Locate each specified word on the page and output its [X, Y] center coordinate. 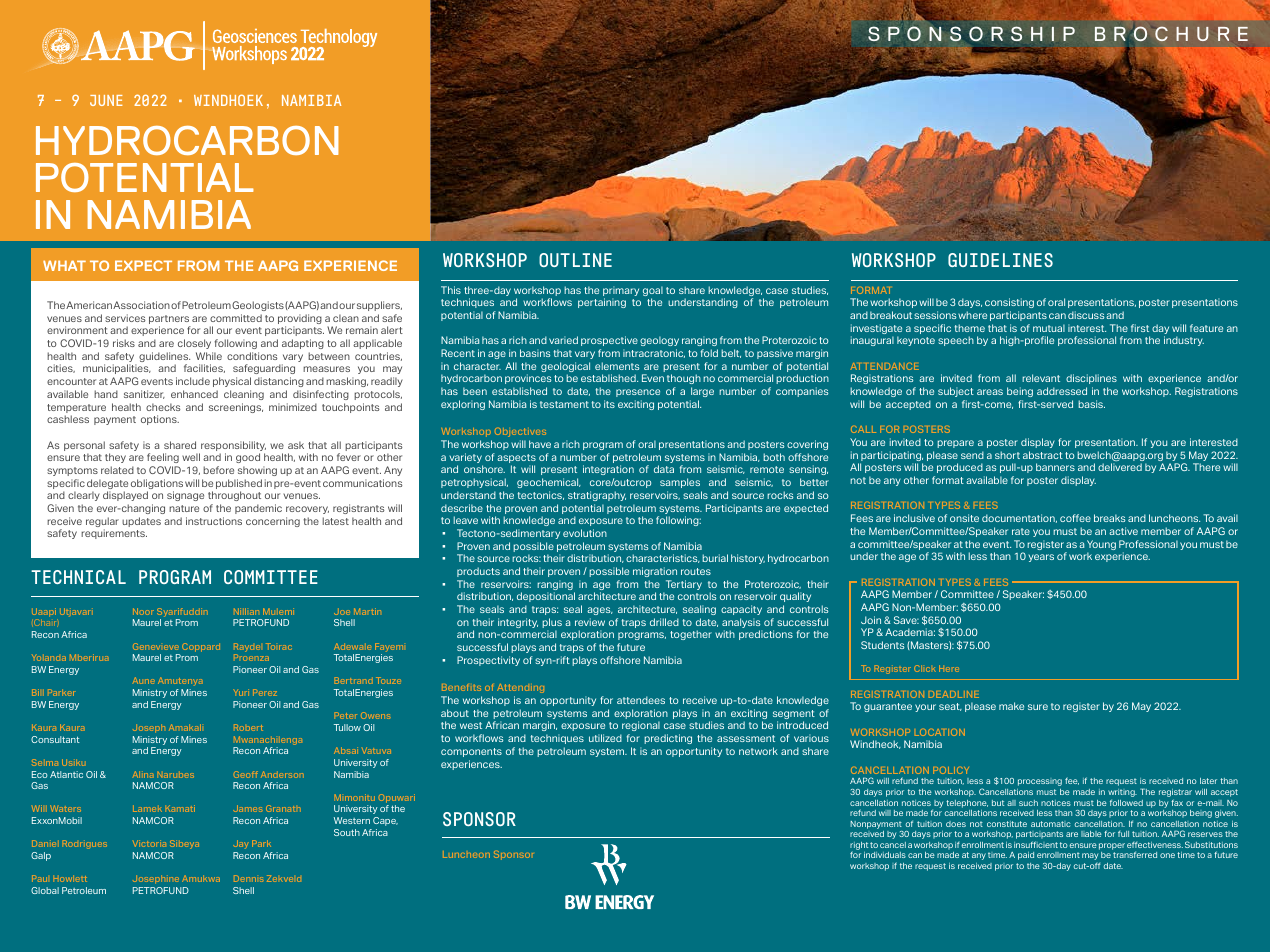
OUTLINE [575, 260]
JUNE [106, 100]
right [859, 847]
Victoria [149, 843]
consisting [1009, 303]
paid [1026, 856]
